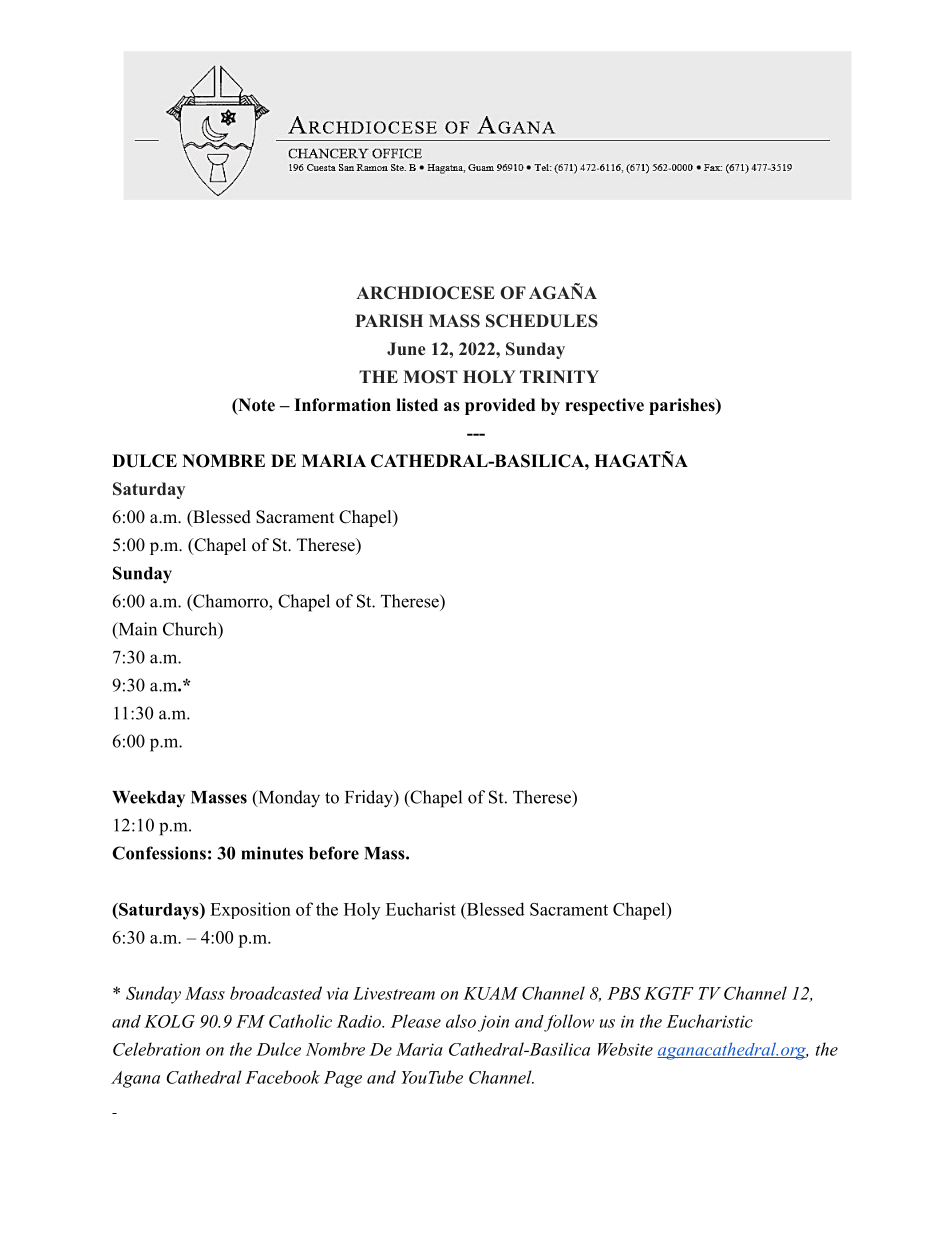 This screenshot has width=952, height=1233. Describe the element at coordinates (370, 799) in the screenshot. I see `Friday` at that location.
